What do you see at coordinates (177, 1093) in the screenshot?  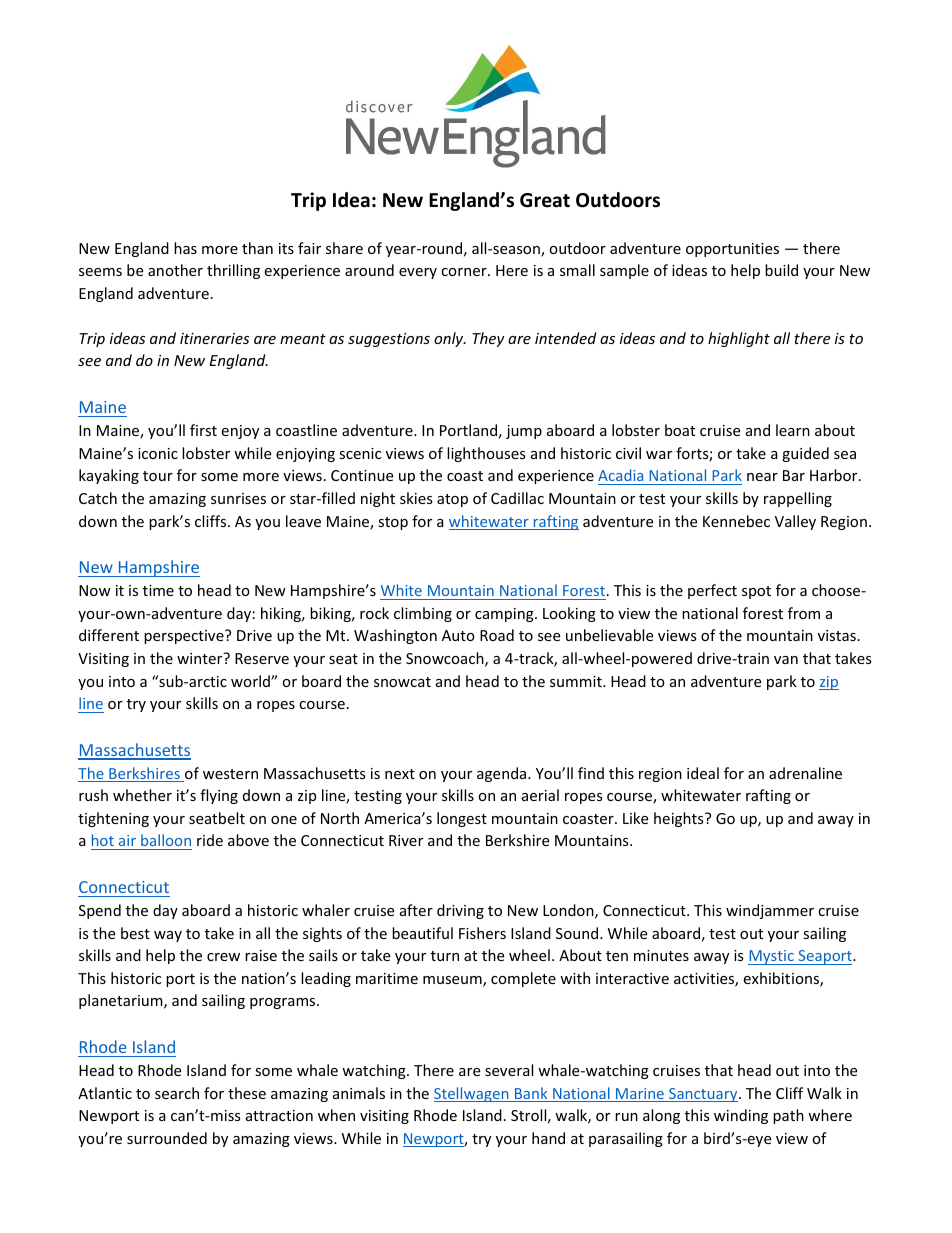 I see `search` at bounding box center [177, 1093].
